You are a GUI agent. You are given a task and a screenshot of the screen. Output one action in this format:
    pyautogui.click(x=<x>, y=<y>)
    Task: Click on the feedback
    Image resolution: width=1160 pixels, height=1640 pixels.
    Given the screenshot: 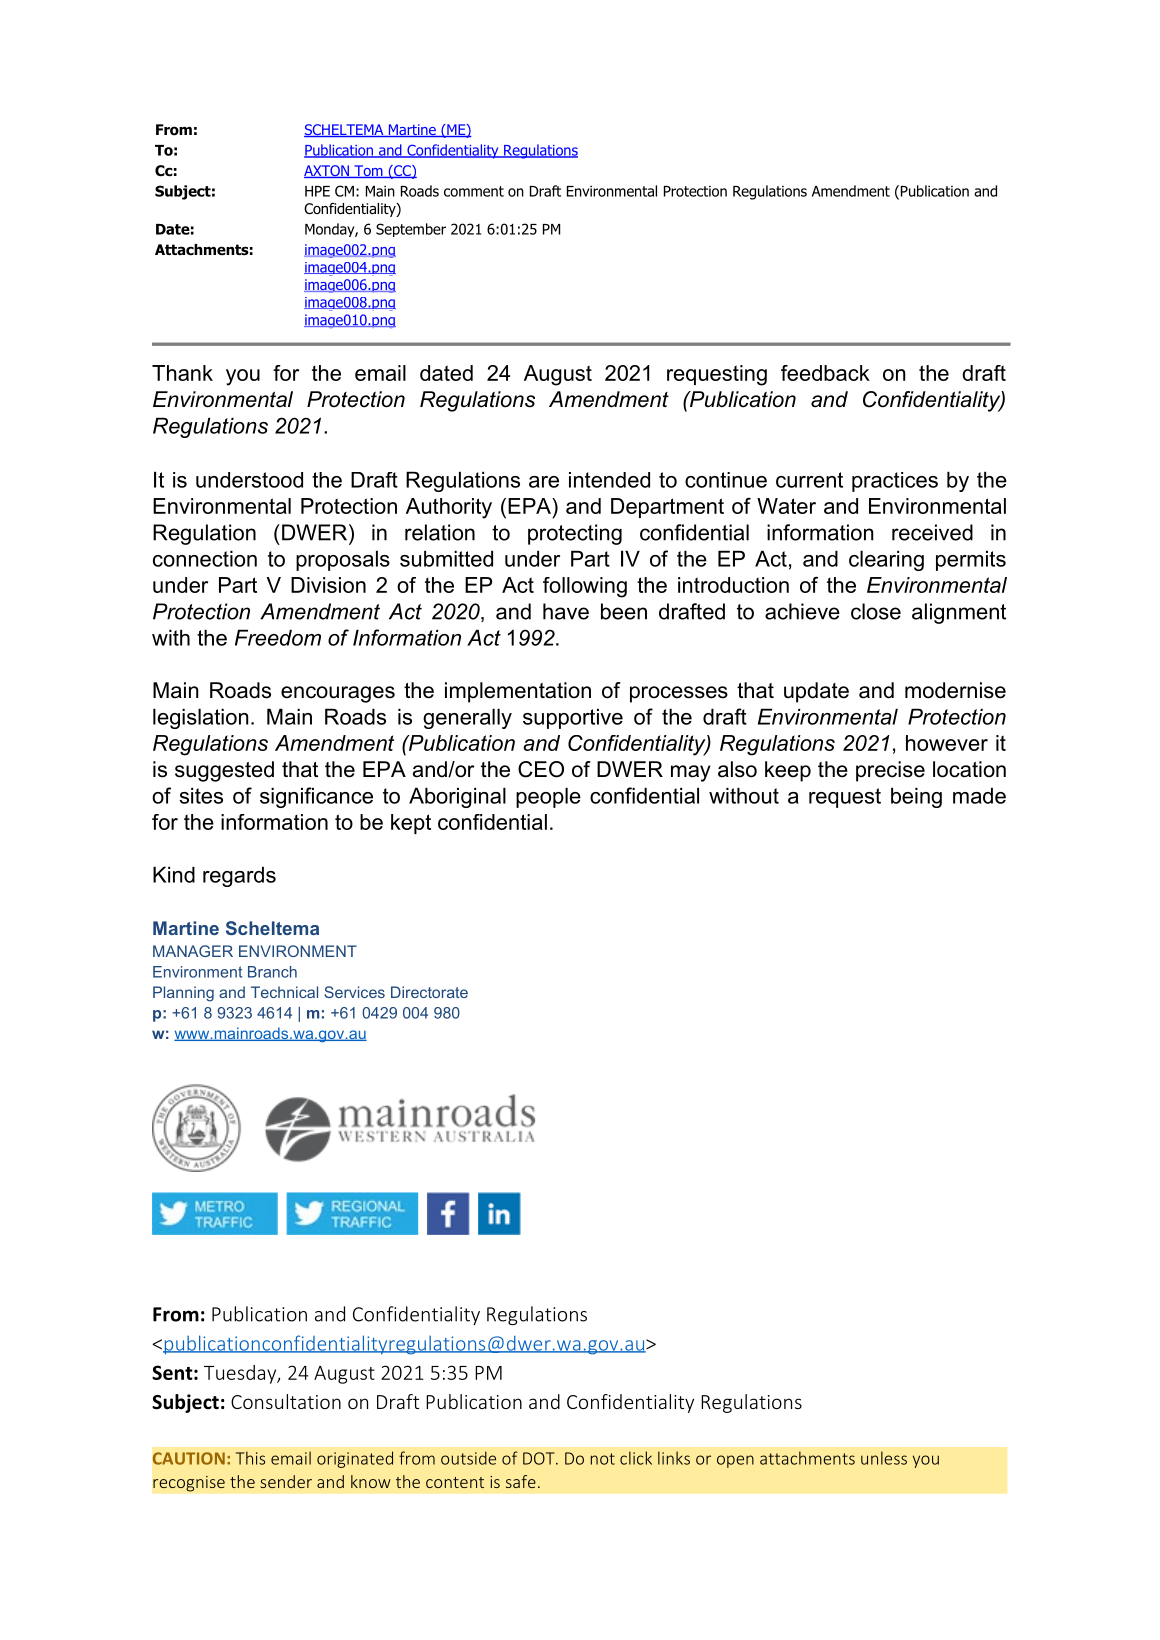 What is the action you would take?
    pyautogui.click(x=825, y=373)
